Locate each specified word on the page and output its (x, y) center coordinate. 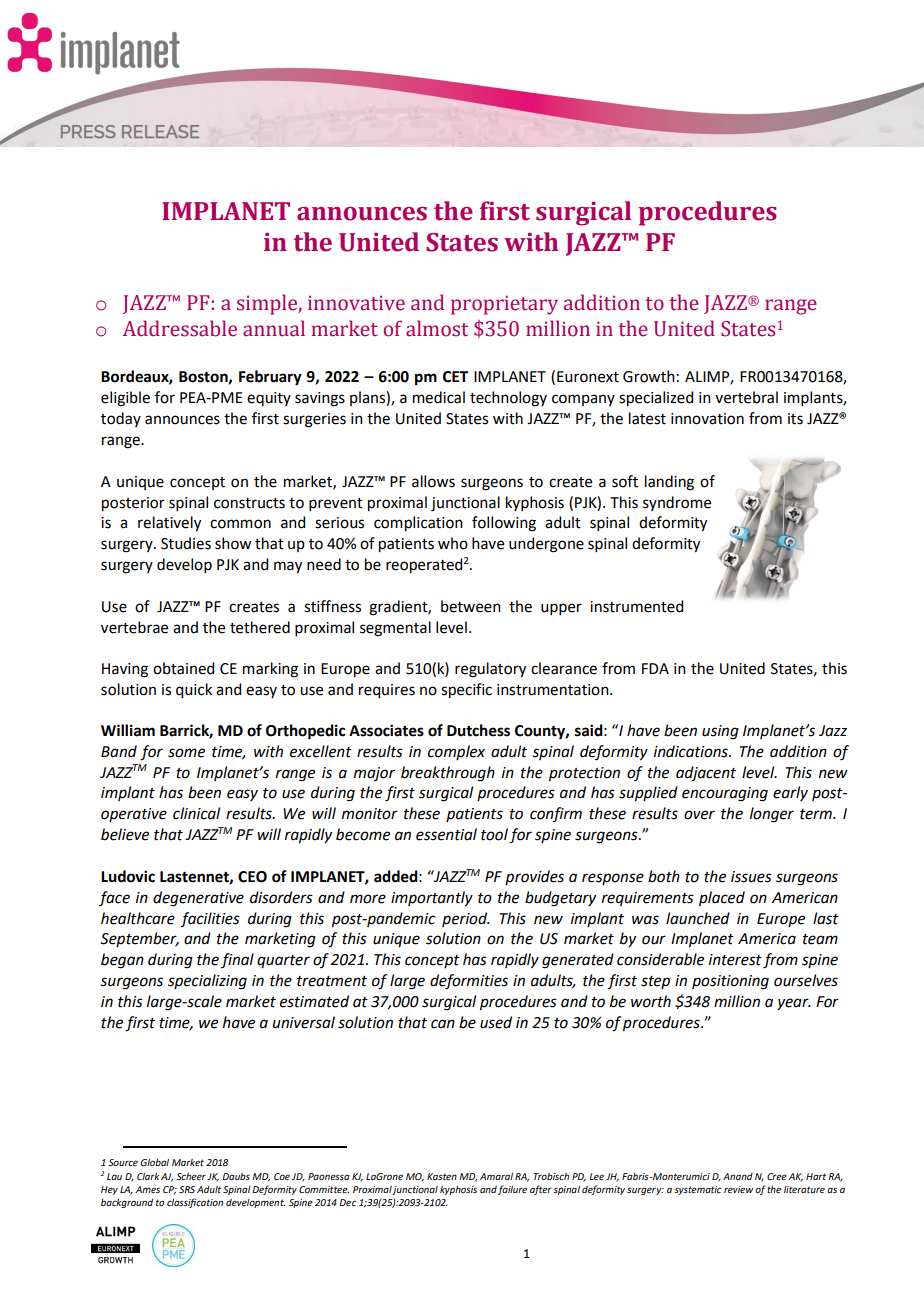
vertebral (746, 397)
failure (512, 1190)
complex (456, 752)
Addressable (180, 328)
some (186, 753)
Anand (738, 1176)
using (720, 732)
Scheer (191, 1176)
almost (437, 328)
